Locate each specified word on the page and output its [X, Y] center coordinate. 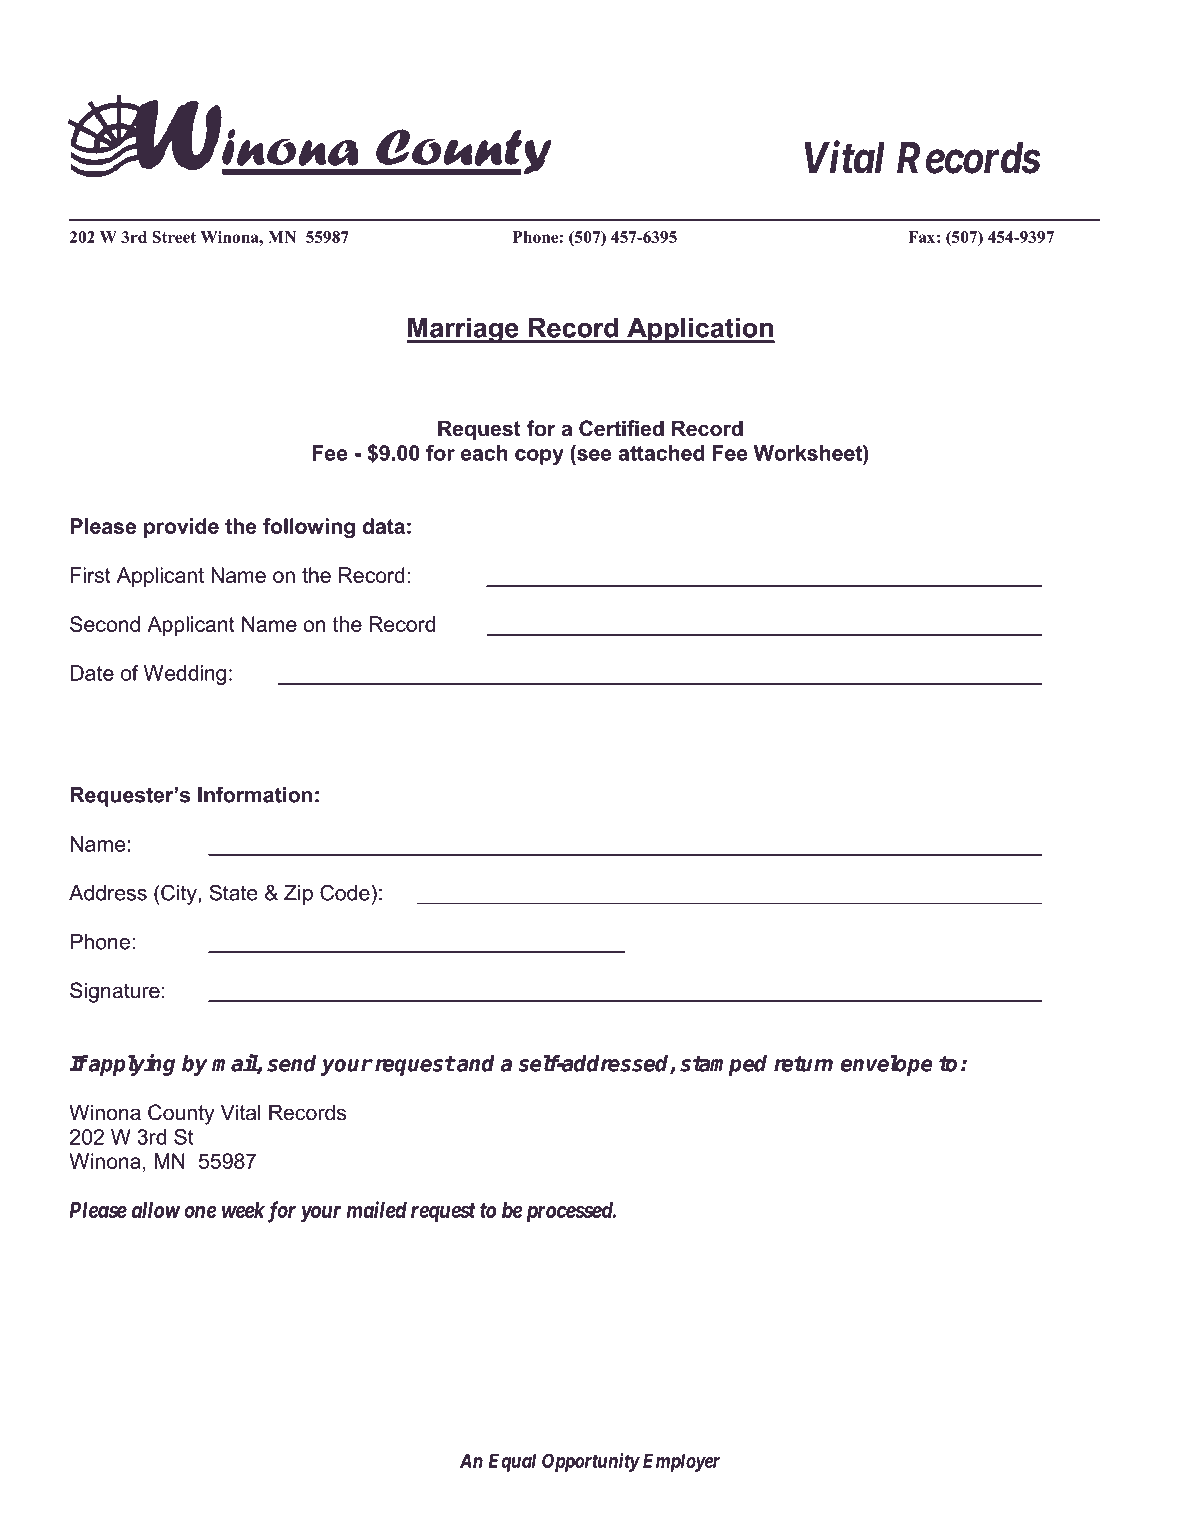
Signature [115, 992]
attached [661, 453]
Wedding [185, 675]
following [309, 528]
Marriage [463, 330]
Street [174, 237]
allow [156, 1210]
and [475, 1063]
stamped [723, 1065]
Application [700, 330]
